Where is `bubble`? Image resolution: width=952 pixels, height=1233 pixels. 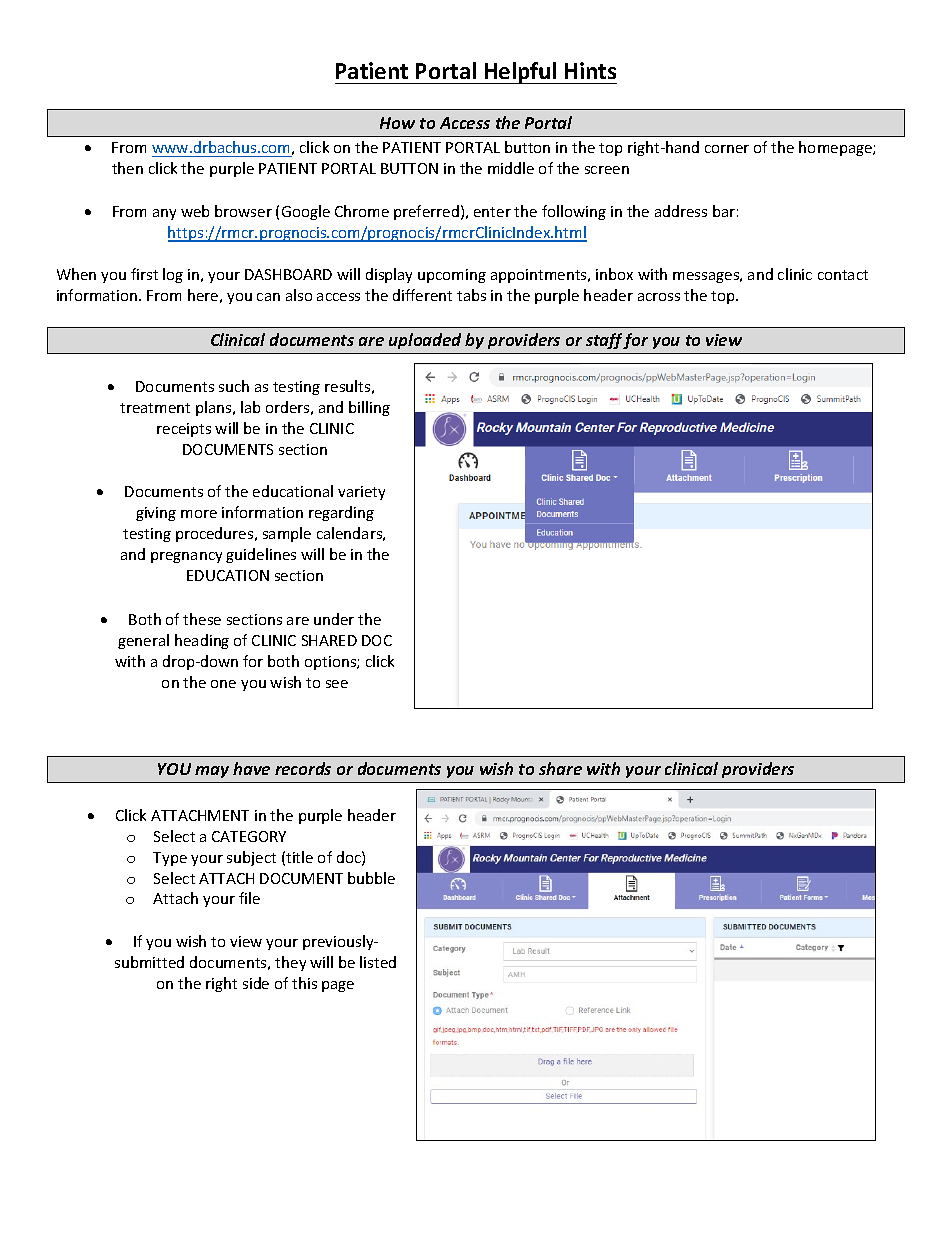 bubble is located at coordinates (371, 878).
